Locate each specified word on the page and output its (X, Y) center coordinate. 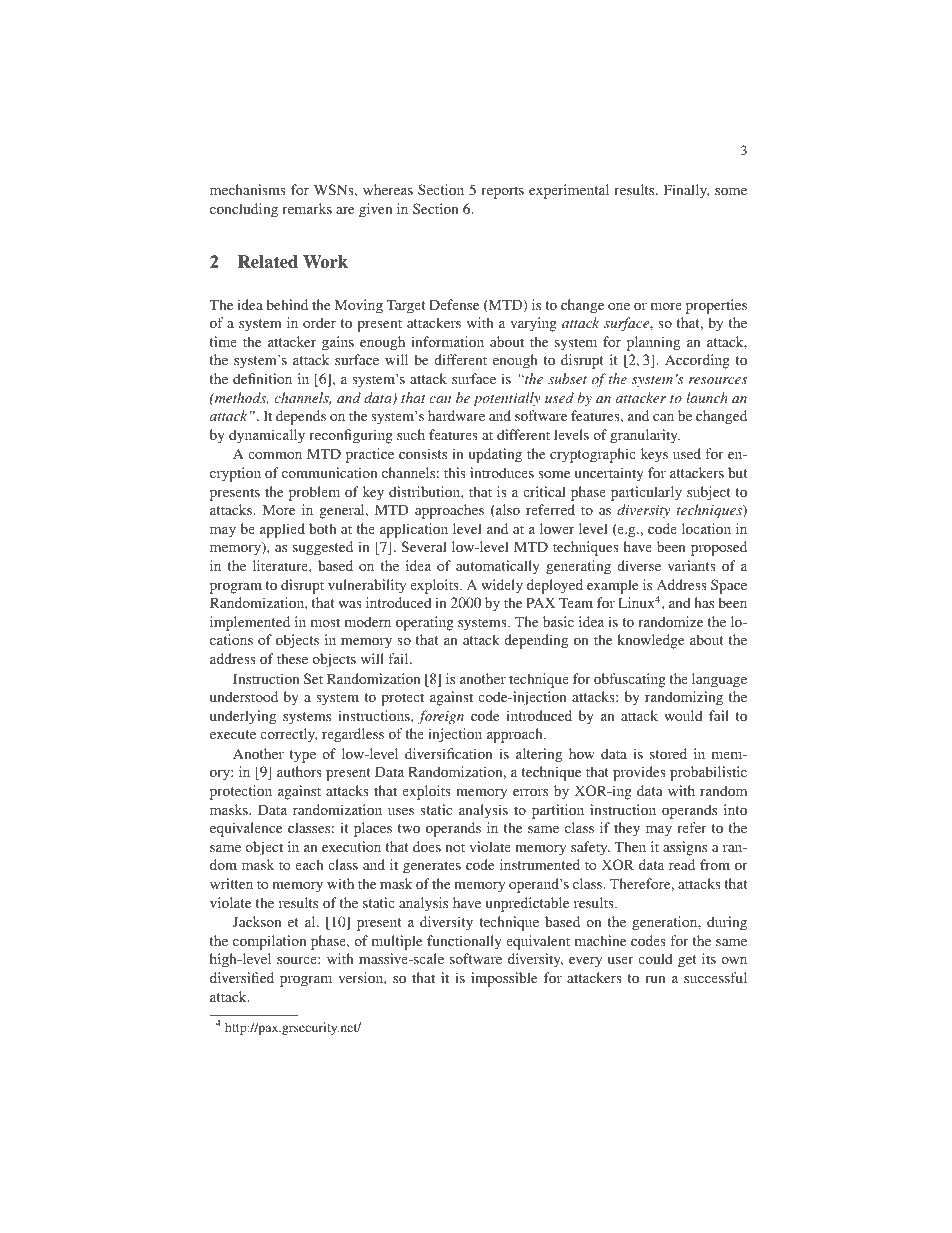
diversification (449, 753)
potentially (507, 399)
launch (707, 397)
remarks (307, 208)
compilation (269, 942)
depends (301, 417)
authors (299, 771)
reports (502, 192)
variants (692, 565)
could (655, 958)
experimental (569, 191)
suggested (323, 548)
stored (668, 753)
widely (502, 586)
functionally (464, 942)
